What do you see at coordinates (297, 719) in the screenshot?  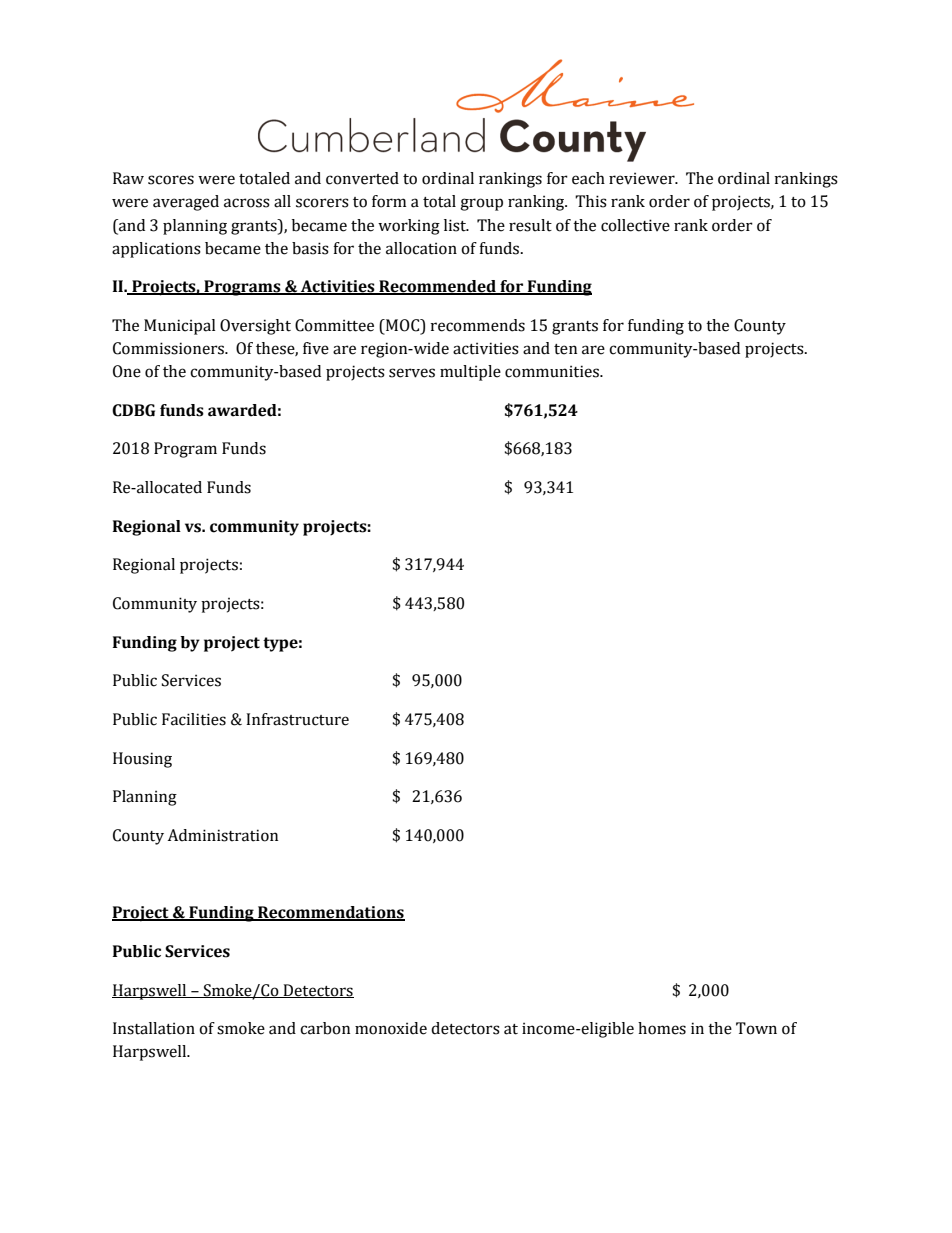 I see `Infrastructure` at bounding box center [297, 719].
